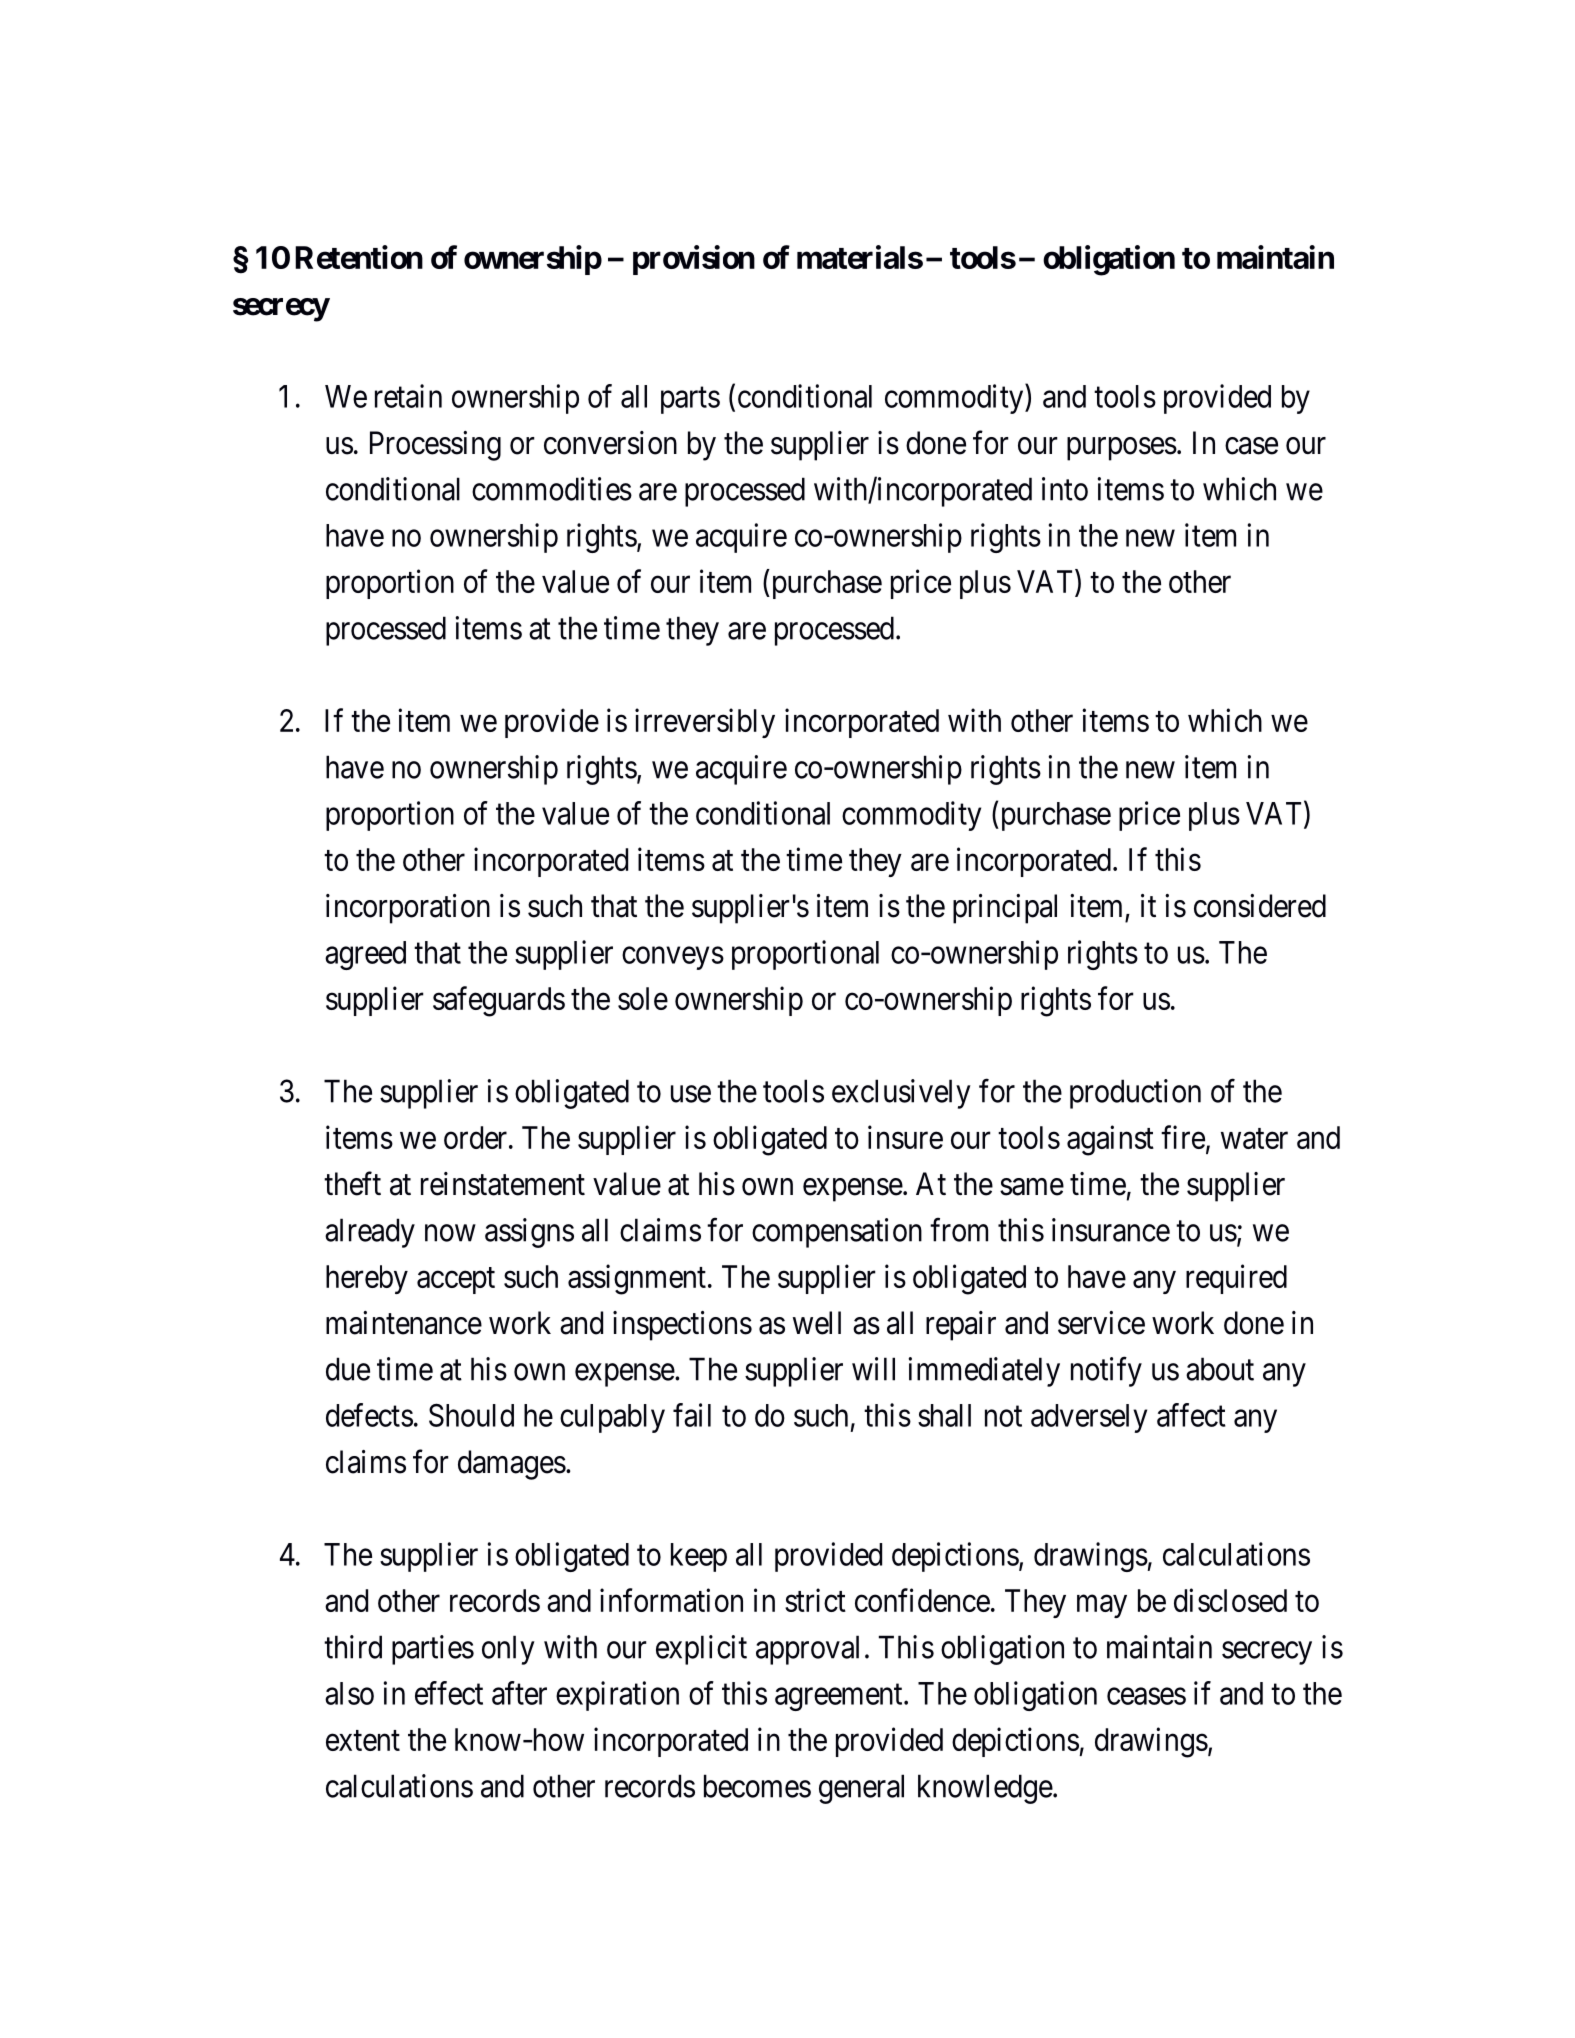 The height and width of the page is (2038, 1575). Describe the element at coordinates (1111, 1230) in the page. I see `insurance` at that location.
